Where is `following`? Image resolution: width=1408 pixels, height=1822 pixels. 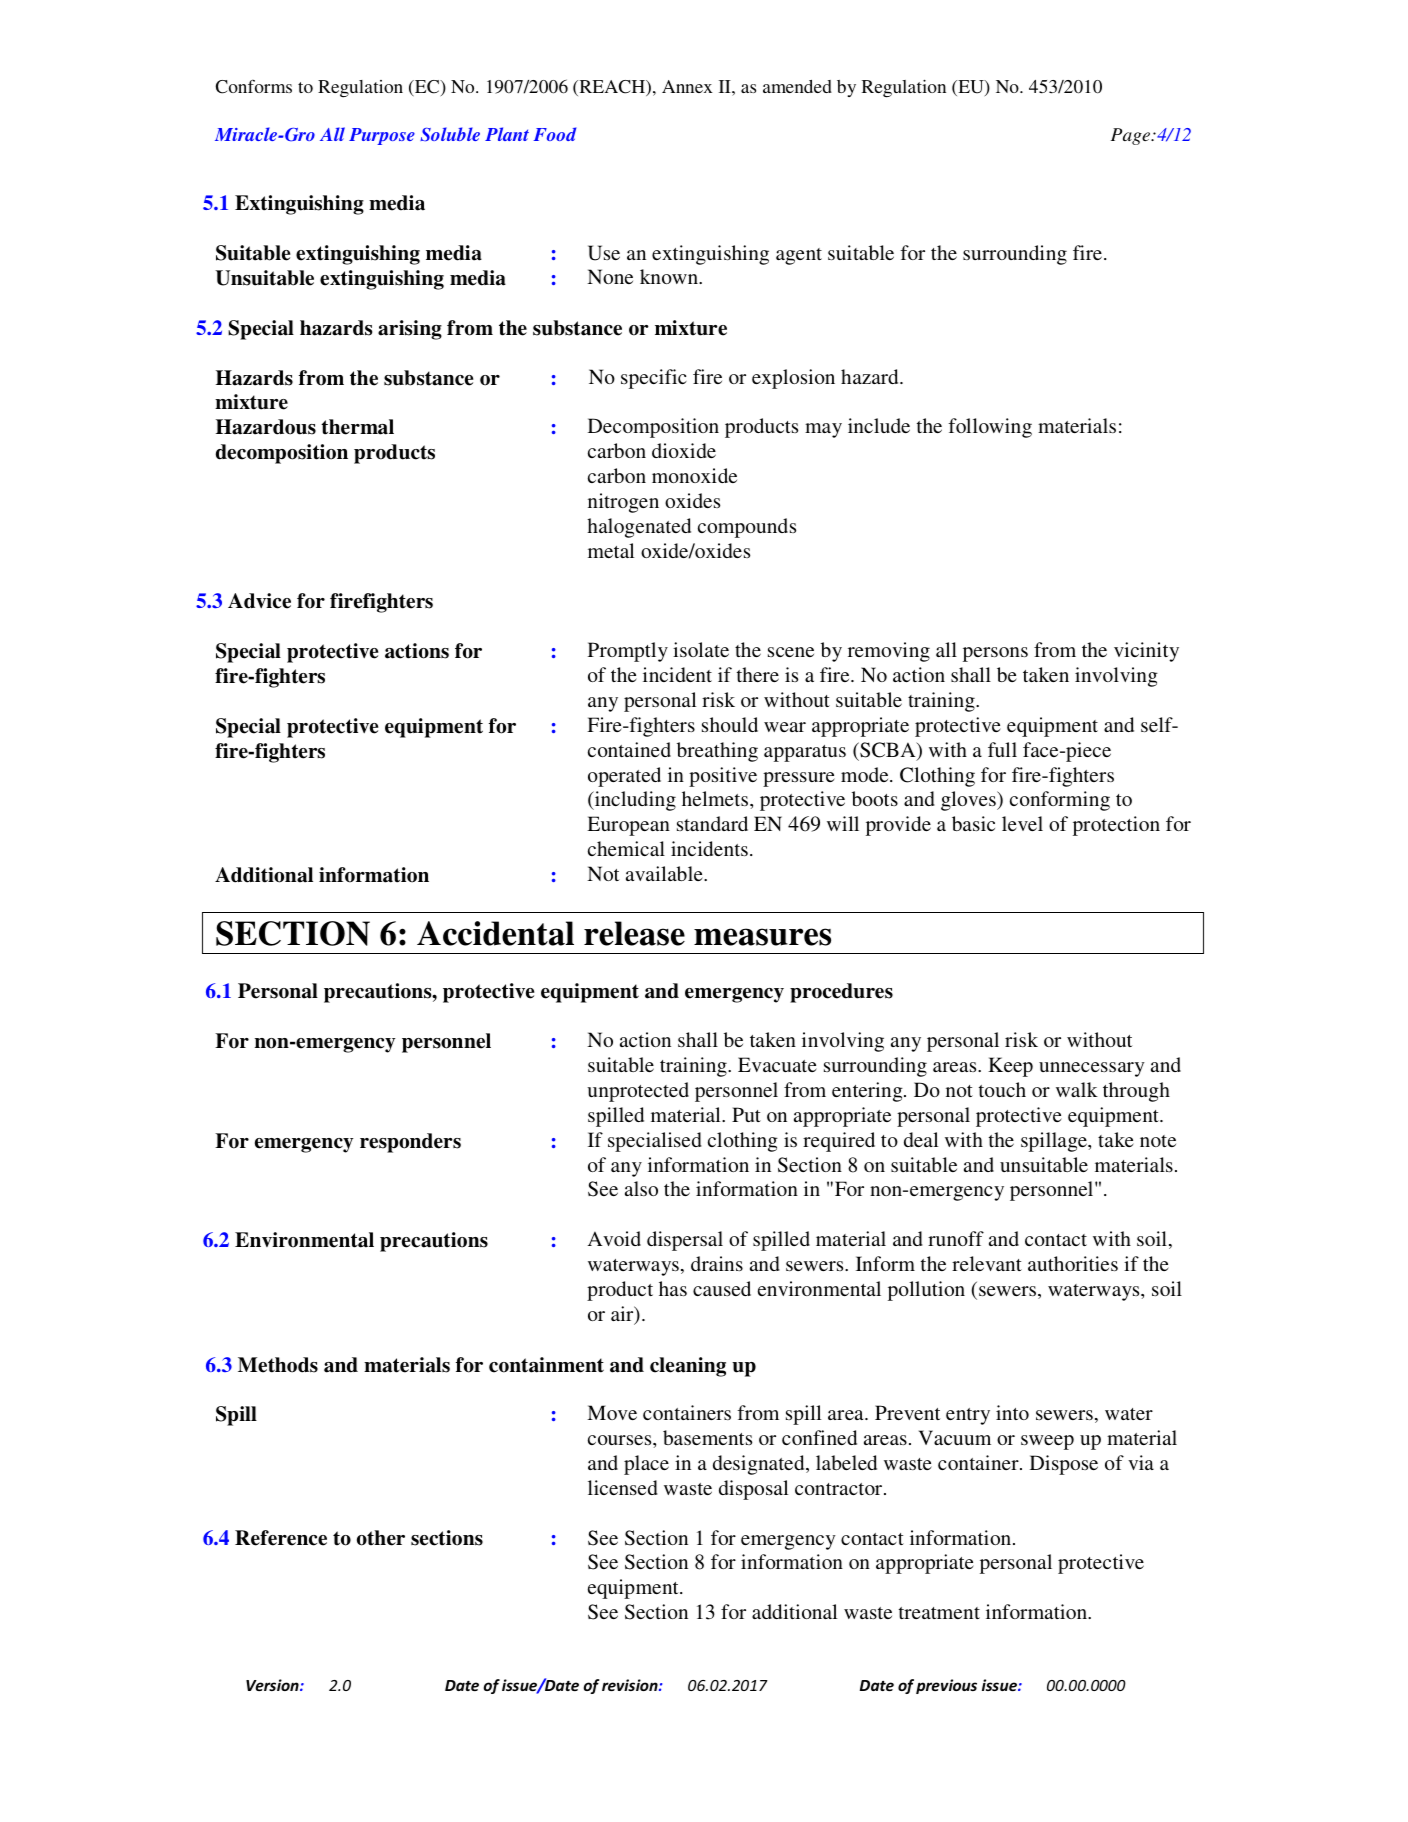
following is located at coordinates (990, 428).
